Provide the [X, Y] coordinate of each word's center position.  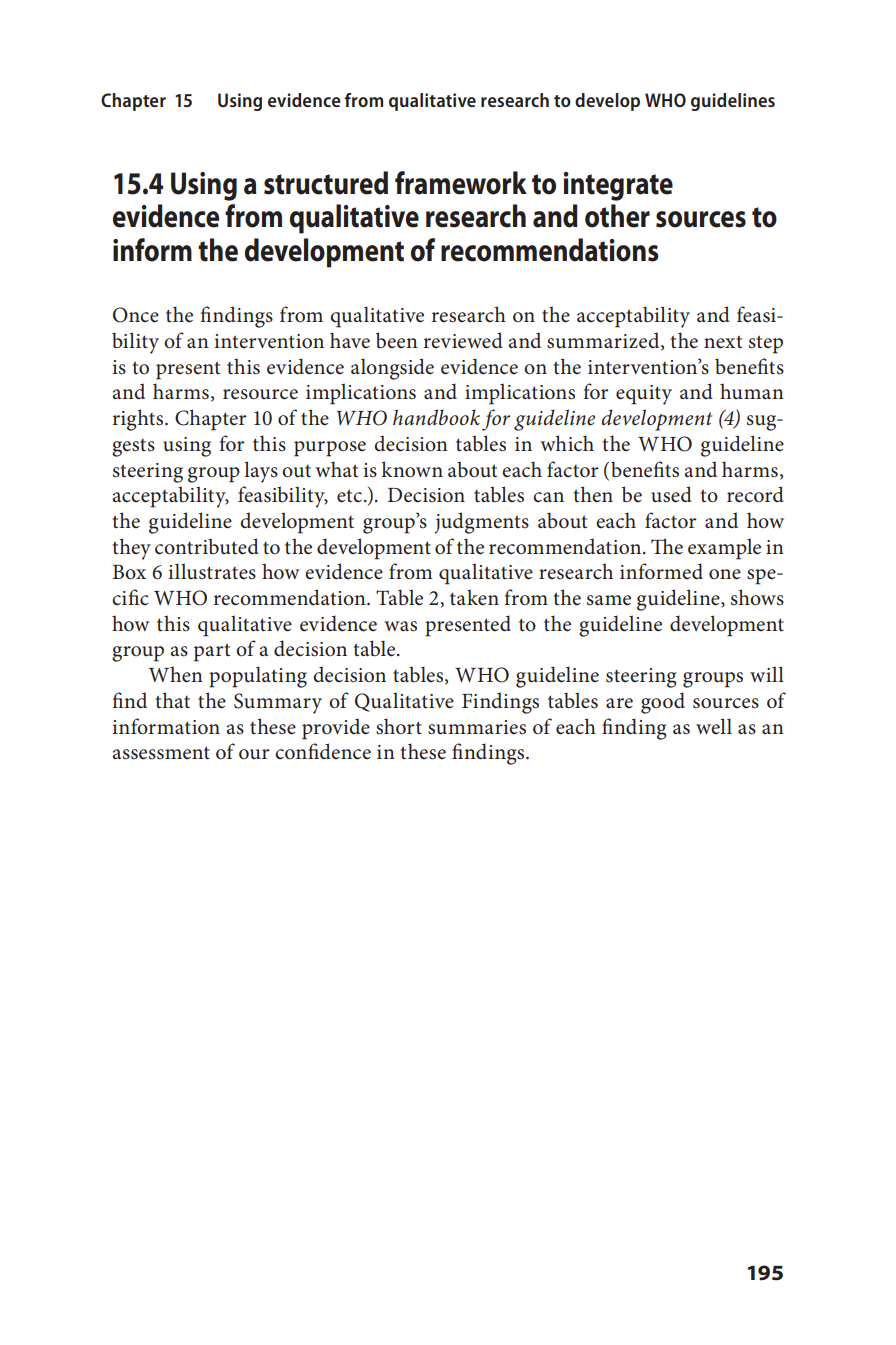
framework [461, 183]
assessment [161, 753]
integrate [618, 186]
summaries [477, 727]
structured [326, 183]
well [714, 726]
